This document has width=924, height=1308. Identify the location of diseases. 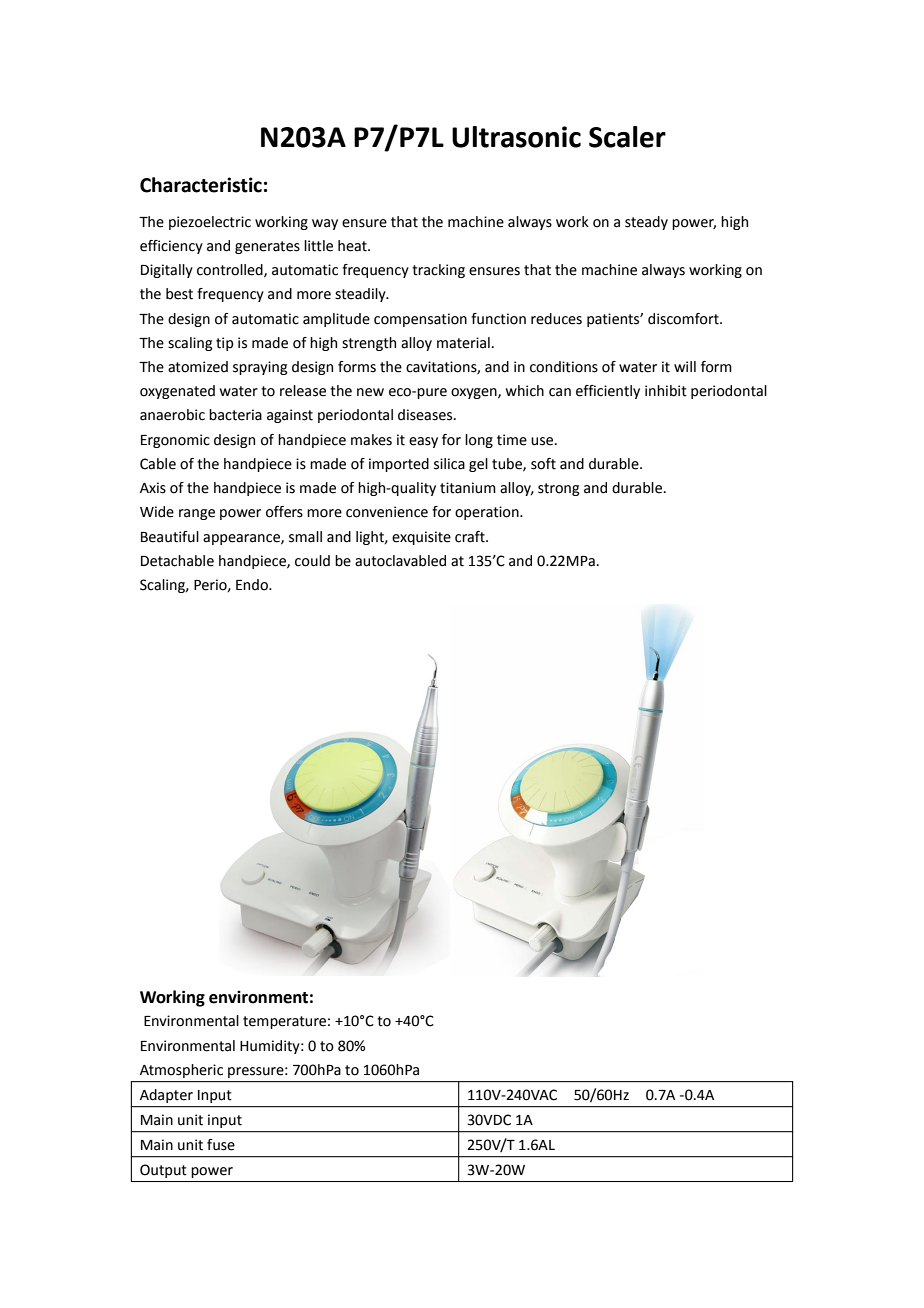
(426, 415).
